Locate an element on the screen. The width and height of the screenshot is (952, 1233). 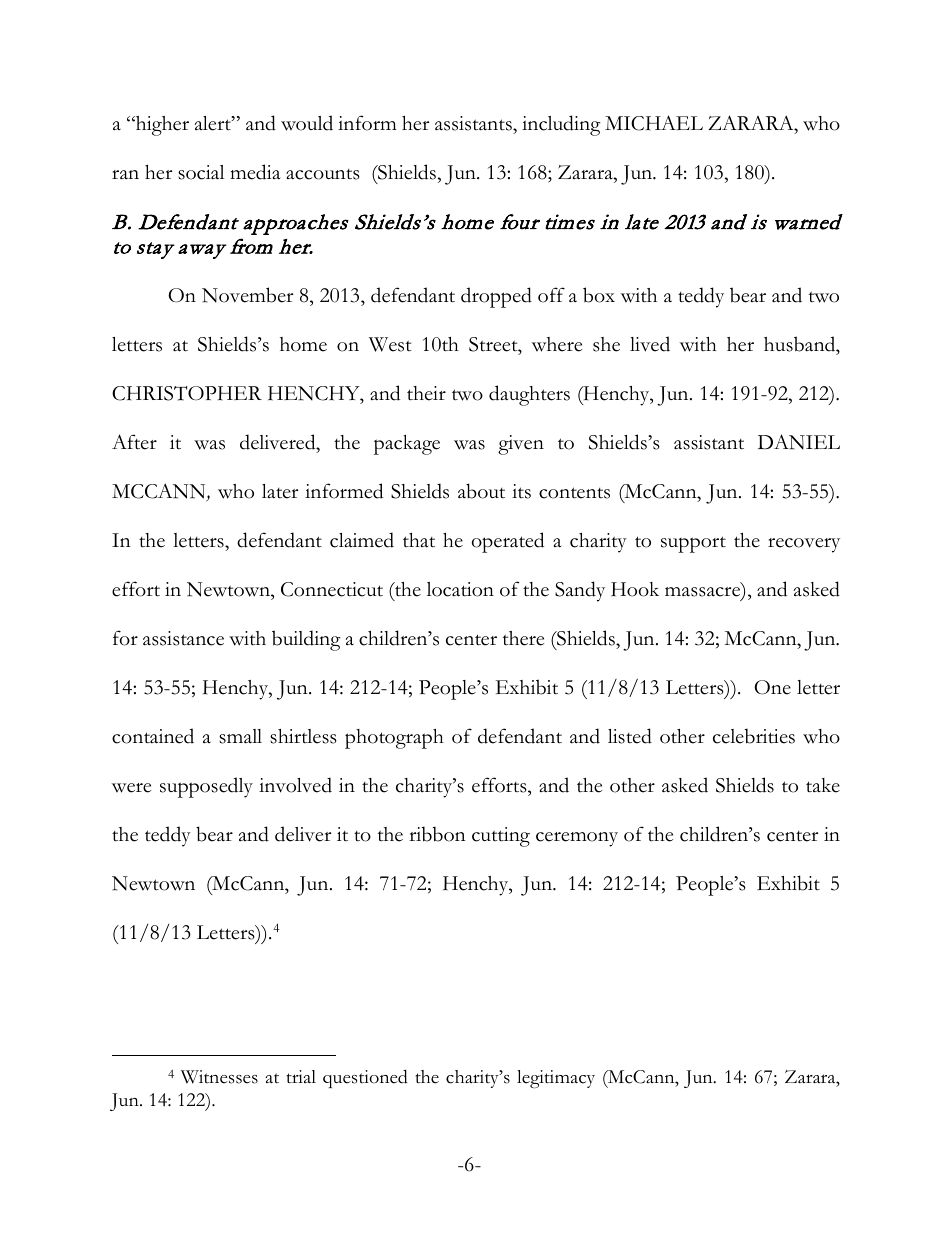
about is located at coordinates (481, 491).
